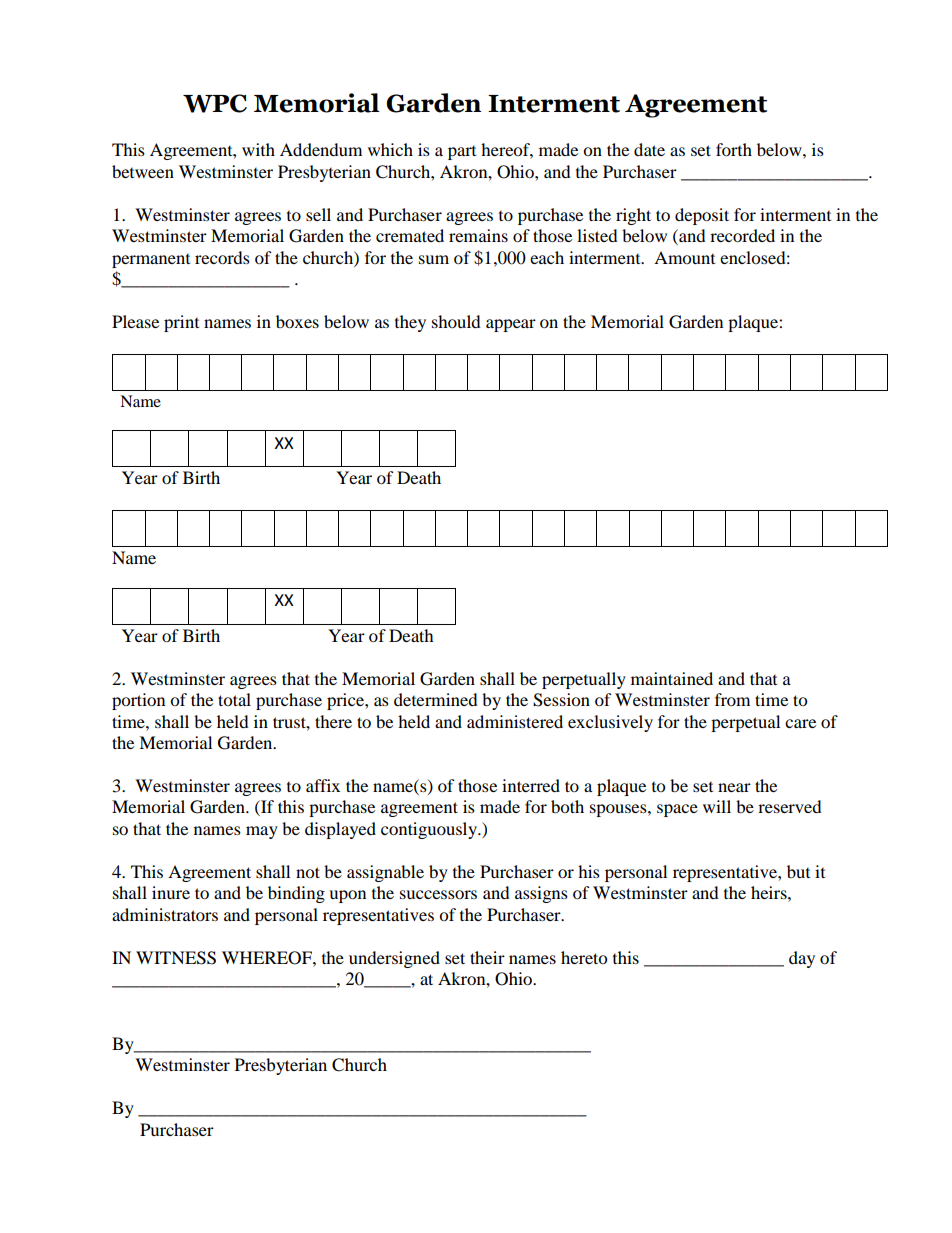 The image size is (952, 1233). What do you see at coordinates (487, 957) in the screenshot?
I see `their` at bounding box center [487, 957].
